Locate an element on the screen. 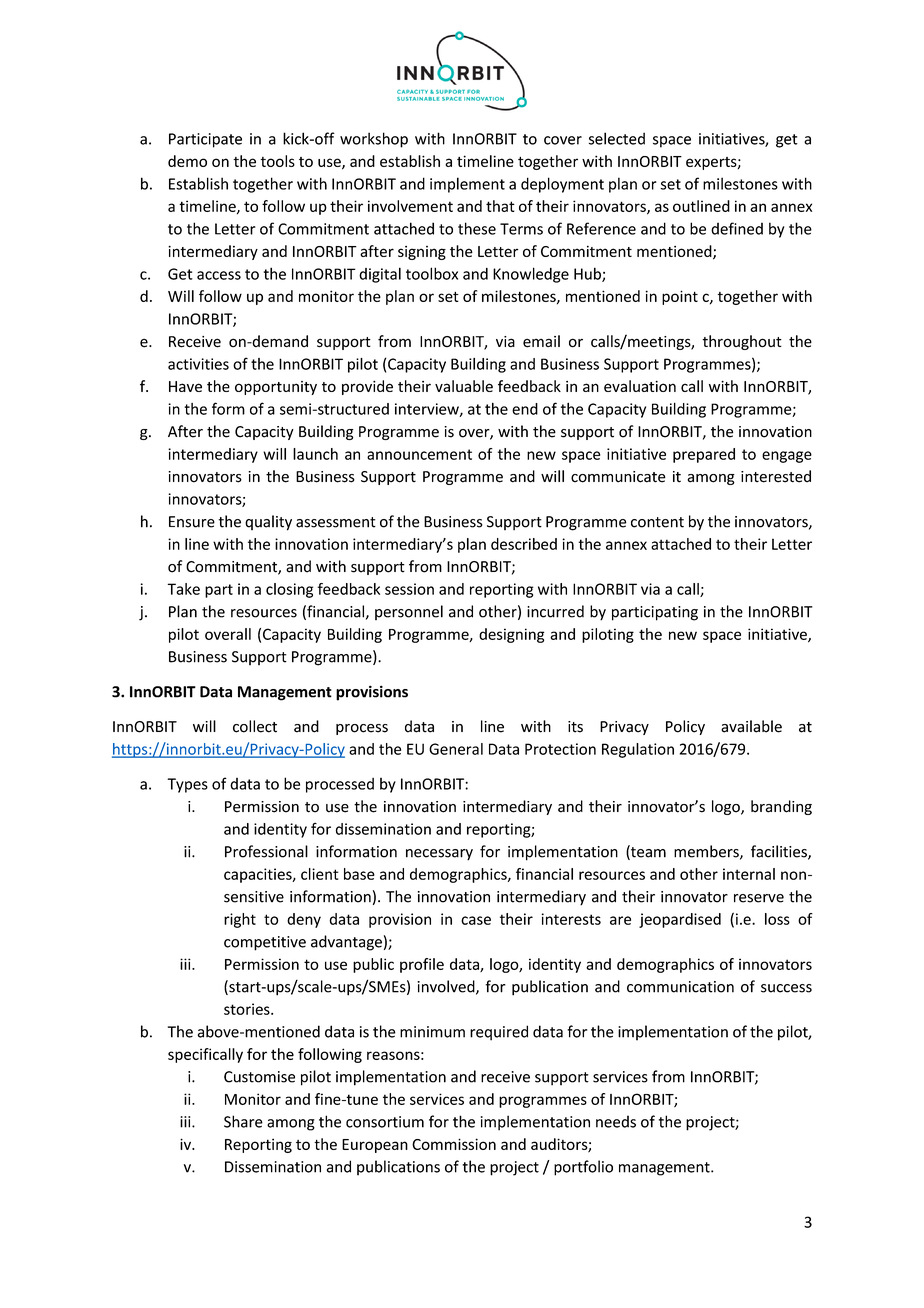 The height and width of the screenshot is (1308, 924). branding is located at coordinates (781, 807).
